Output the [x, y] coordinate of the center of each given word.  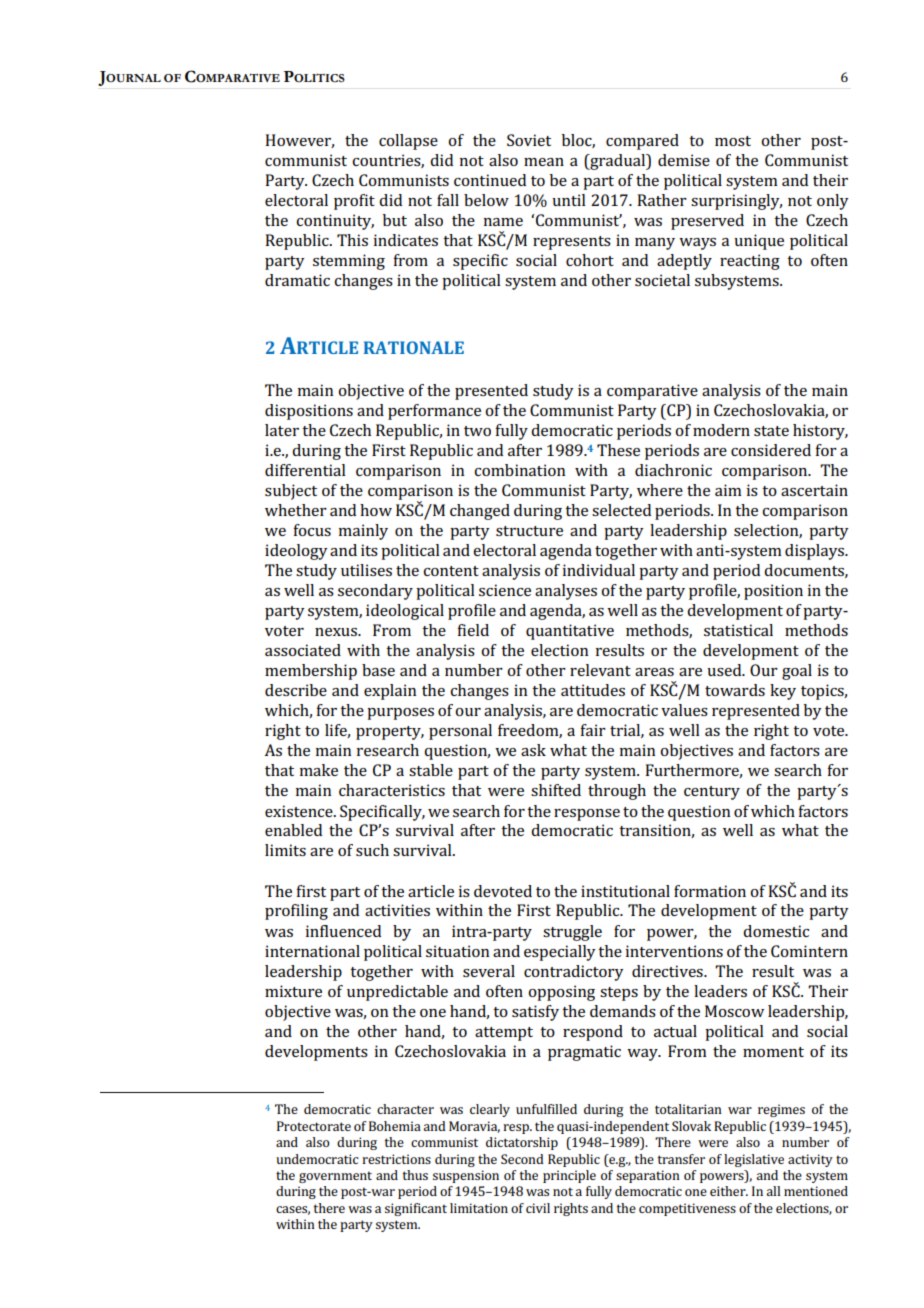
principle [569, 1176]
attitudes [593, 690]
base [378, 670]
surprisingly [736, 202]
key [783, 692]
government [335, 1177]
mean [544, 162]
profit [354, 202]
